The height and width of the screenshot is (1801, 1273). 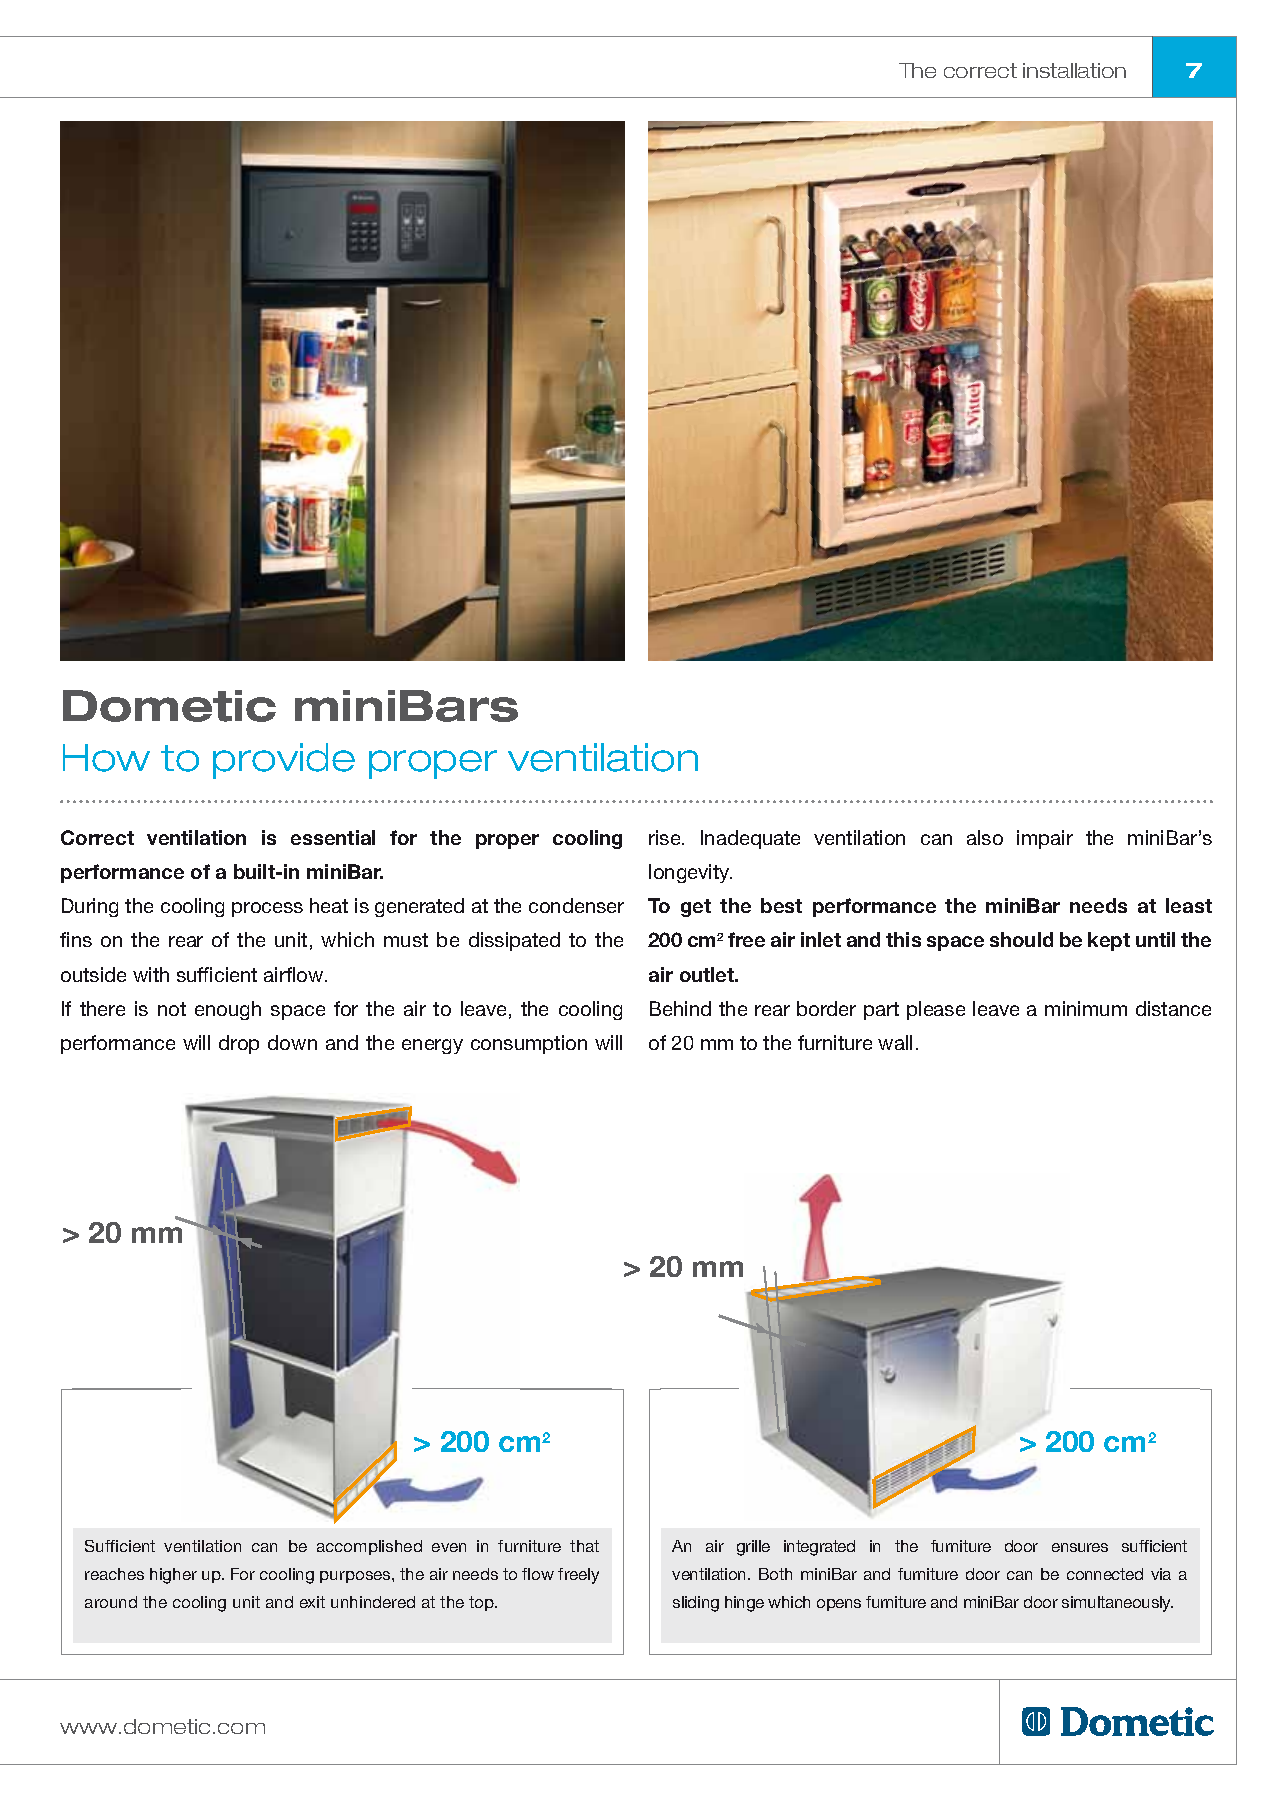 I want to click on minimum, so click(x=1086, y=1008).
